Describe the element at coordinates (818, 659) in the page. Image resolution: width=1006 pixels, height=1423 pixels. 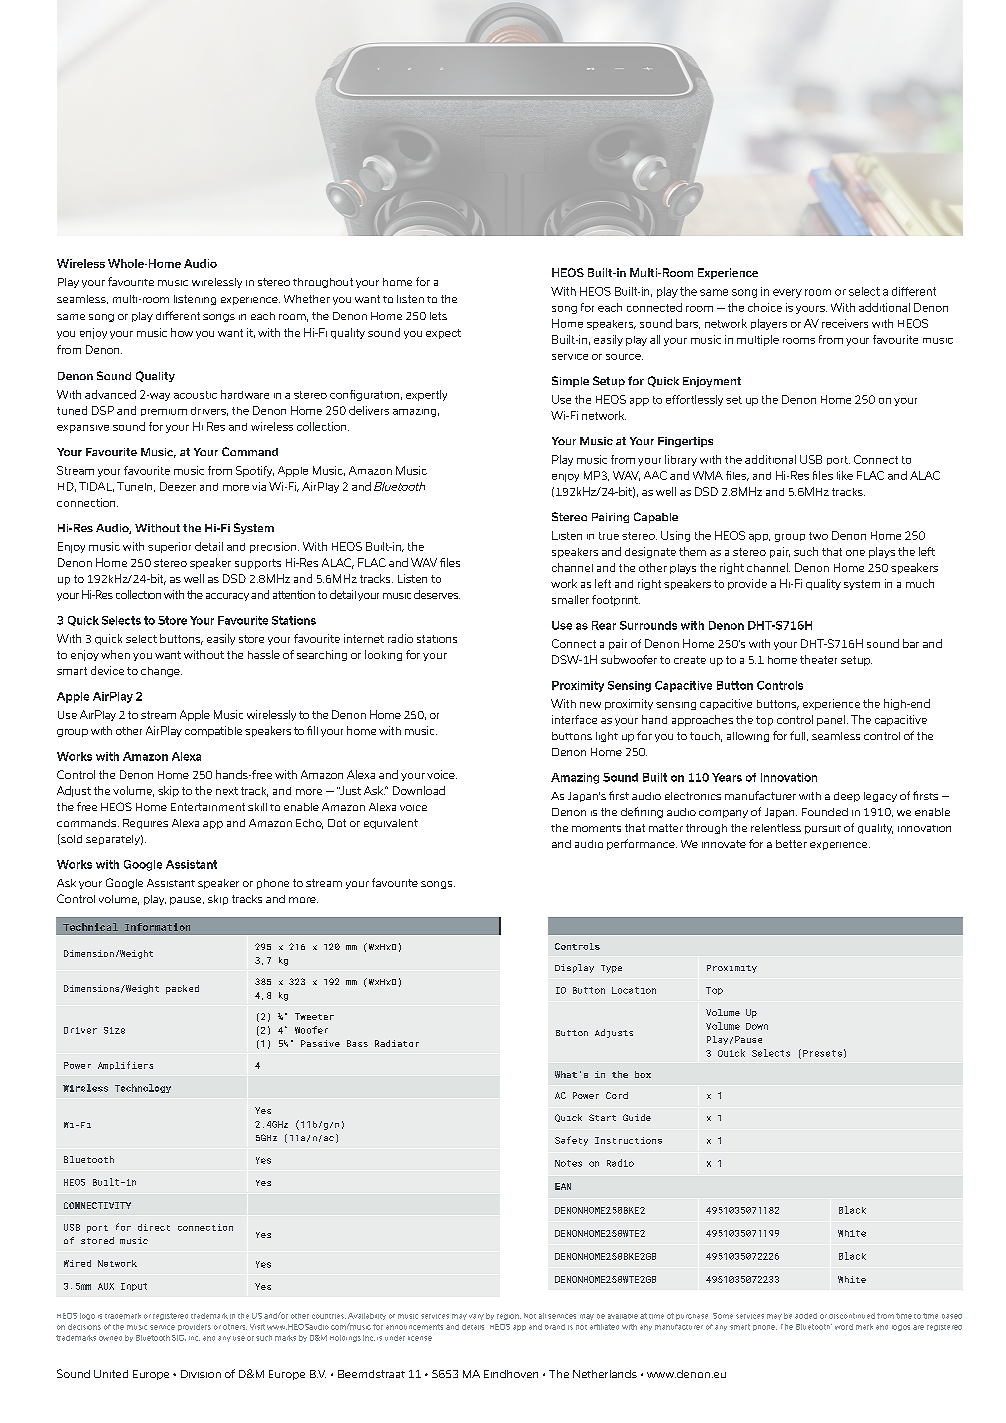
I see `theater` at that location.
